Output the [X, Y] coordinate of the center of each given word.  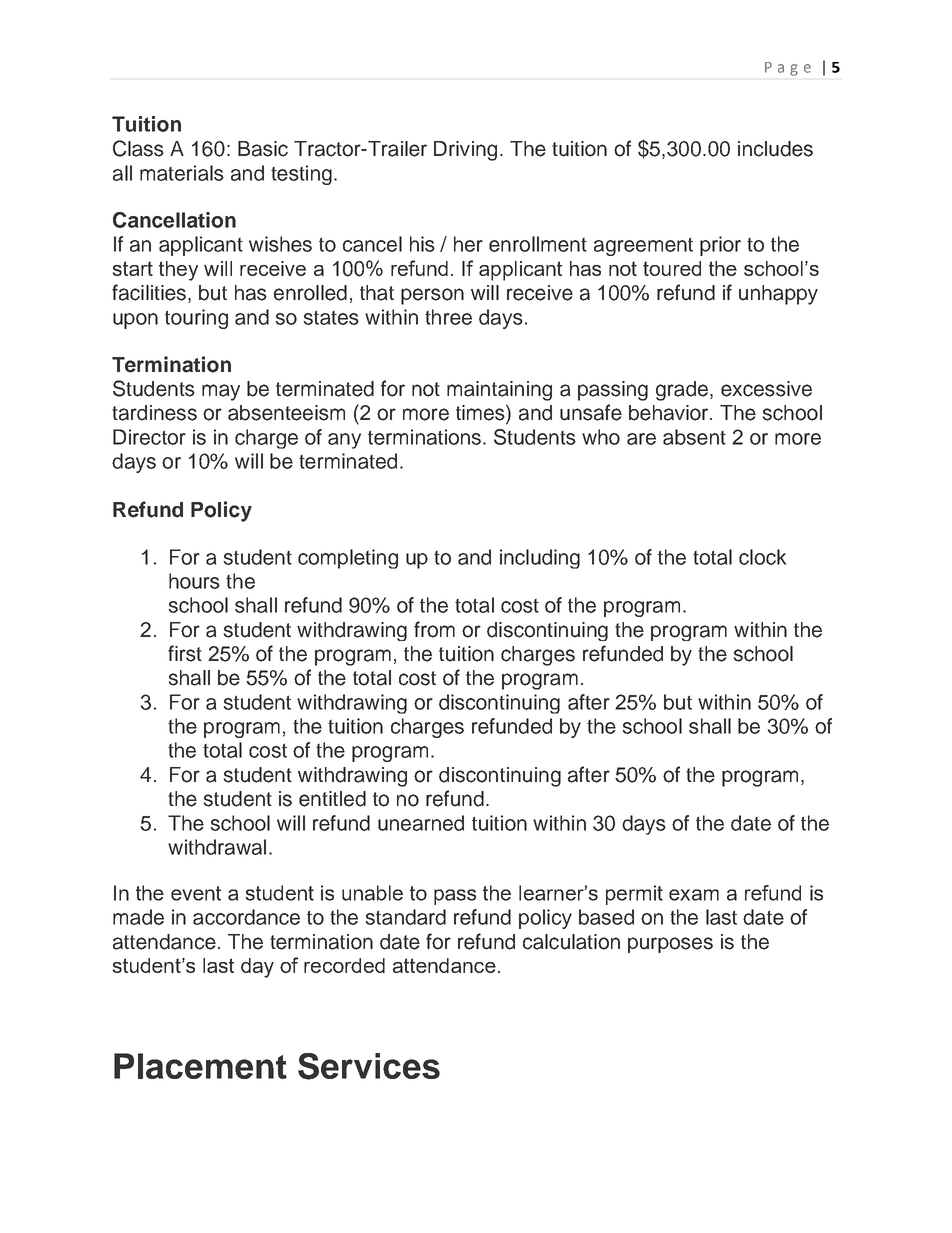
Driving [465, 151]
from [434, 629]
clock [762, 557]
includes [775, 149]
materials [182, 173]
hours [194, 581]
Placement [200, 1066]
